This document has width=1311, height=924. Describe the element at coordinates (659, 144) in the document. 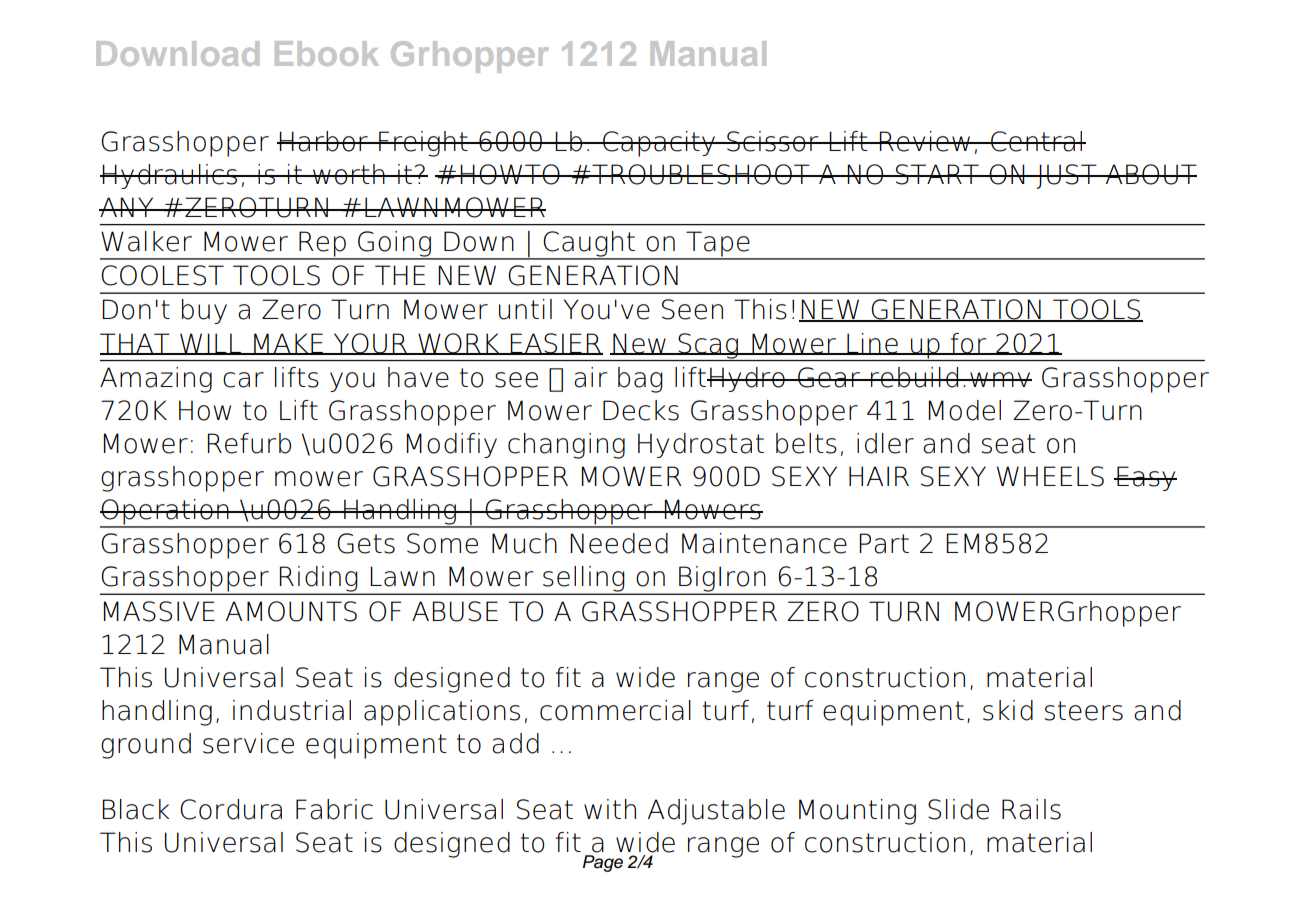

I see `Capacity` at that location.
